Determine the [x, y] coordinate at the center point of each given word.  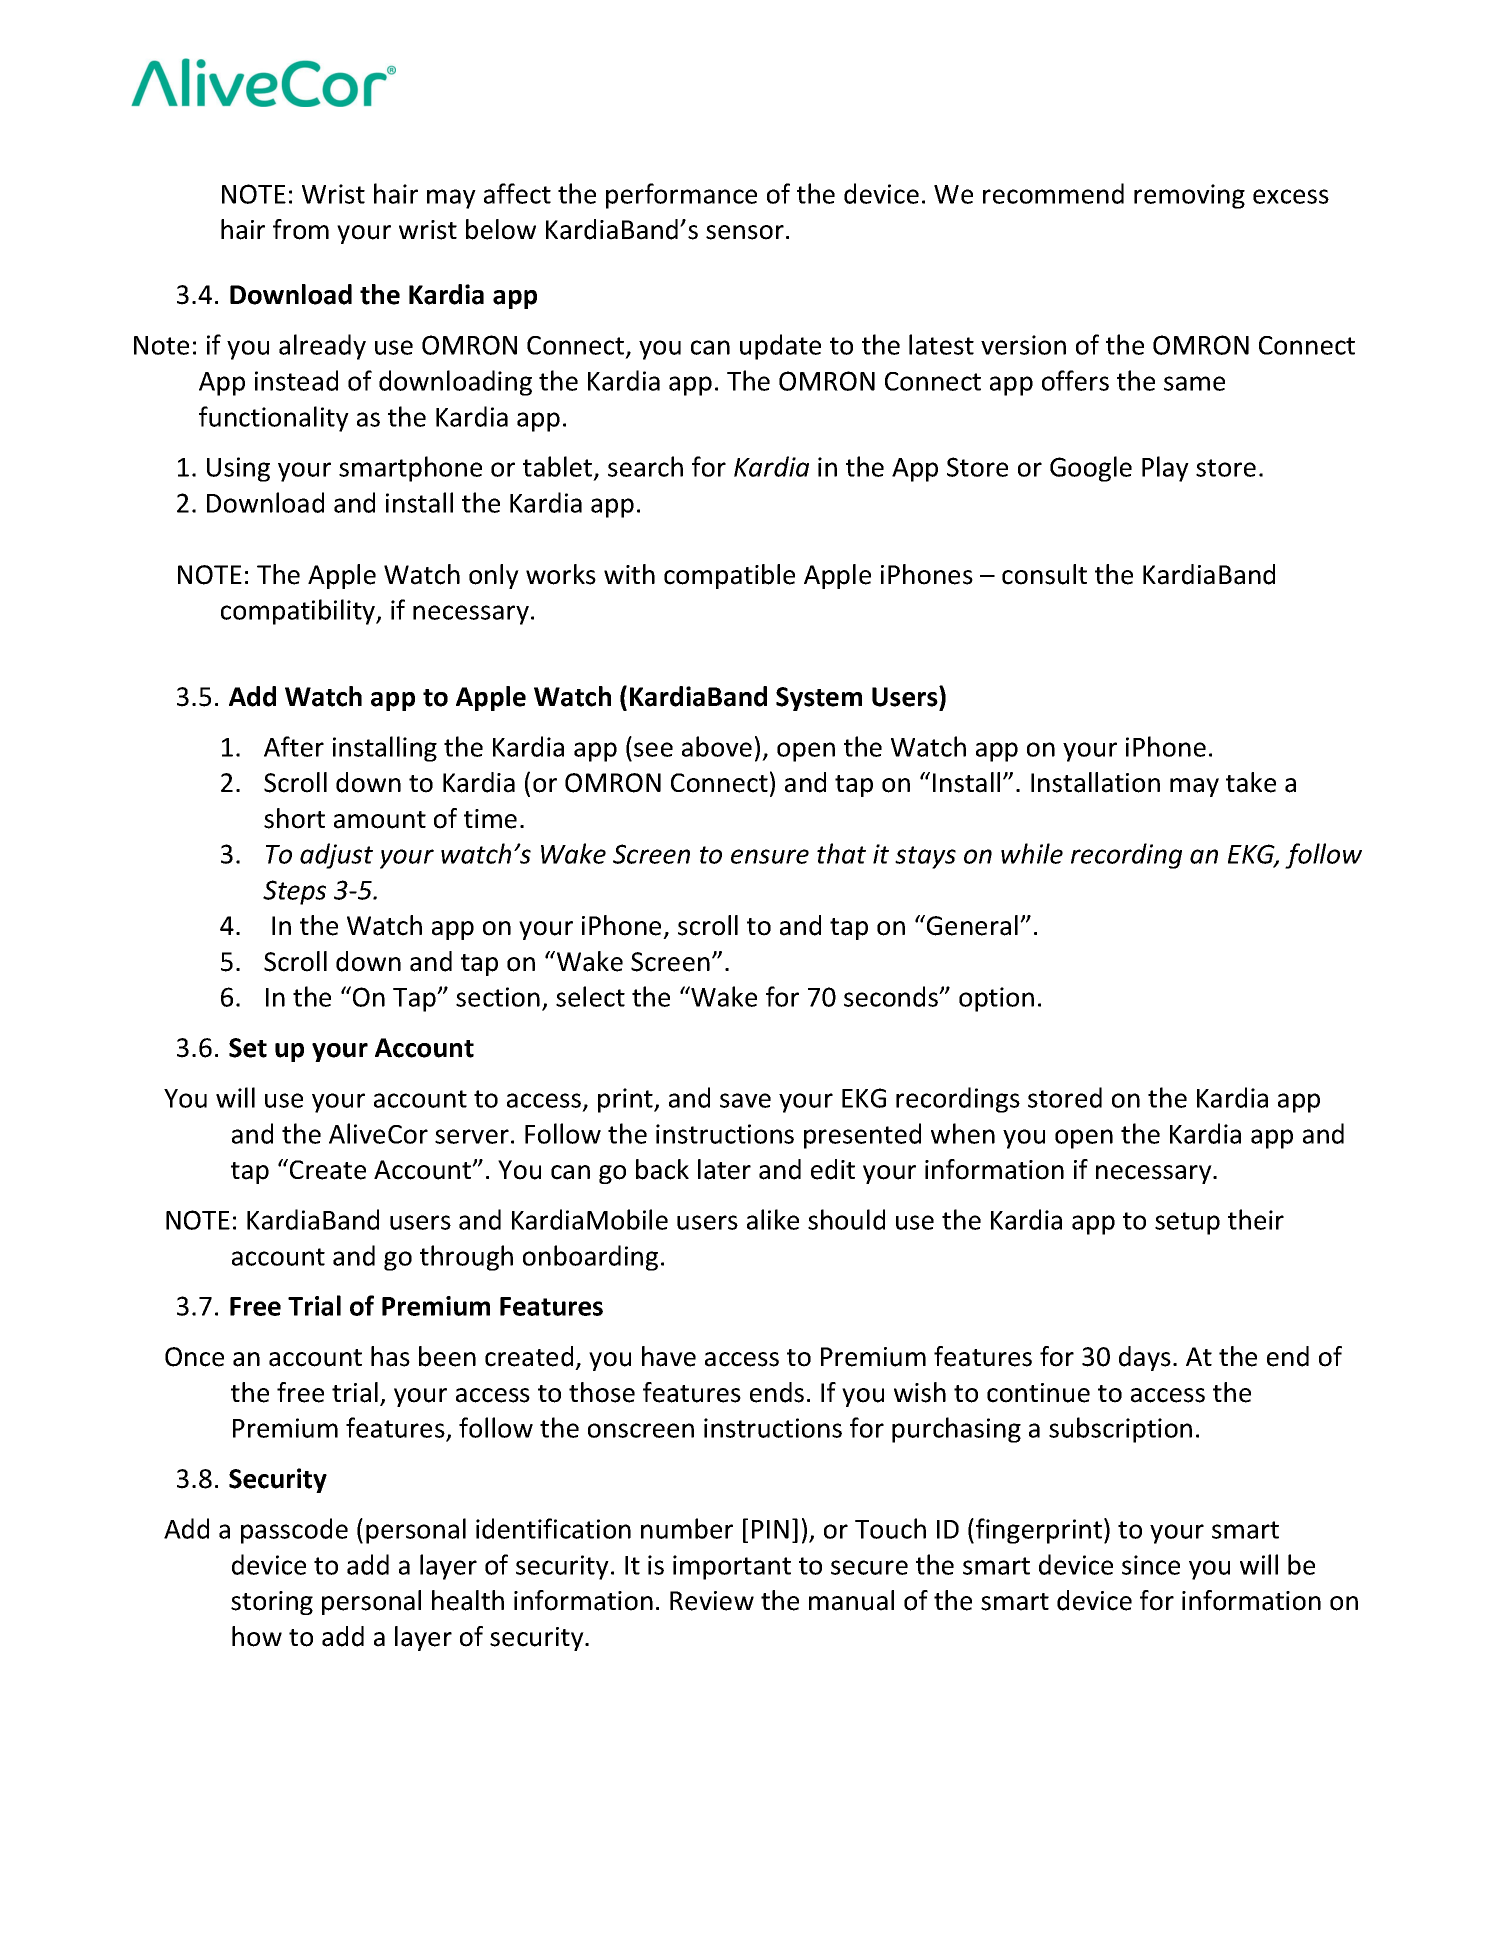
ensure [770, 856]
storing [272, 1603]
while [1032, 853]
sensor [745, 232]
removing [1189, 196]
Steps [294, 892]
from [301, 229]
